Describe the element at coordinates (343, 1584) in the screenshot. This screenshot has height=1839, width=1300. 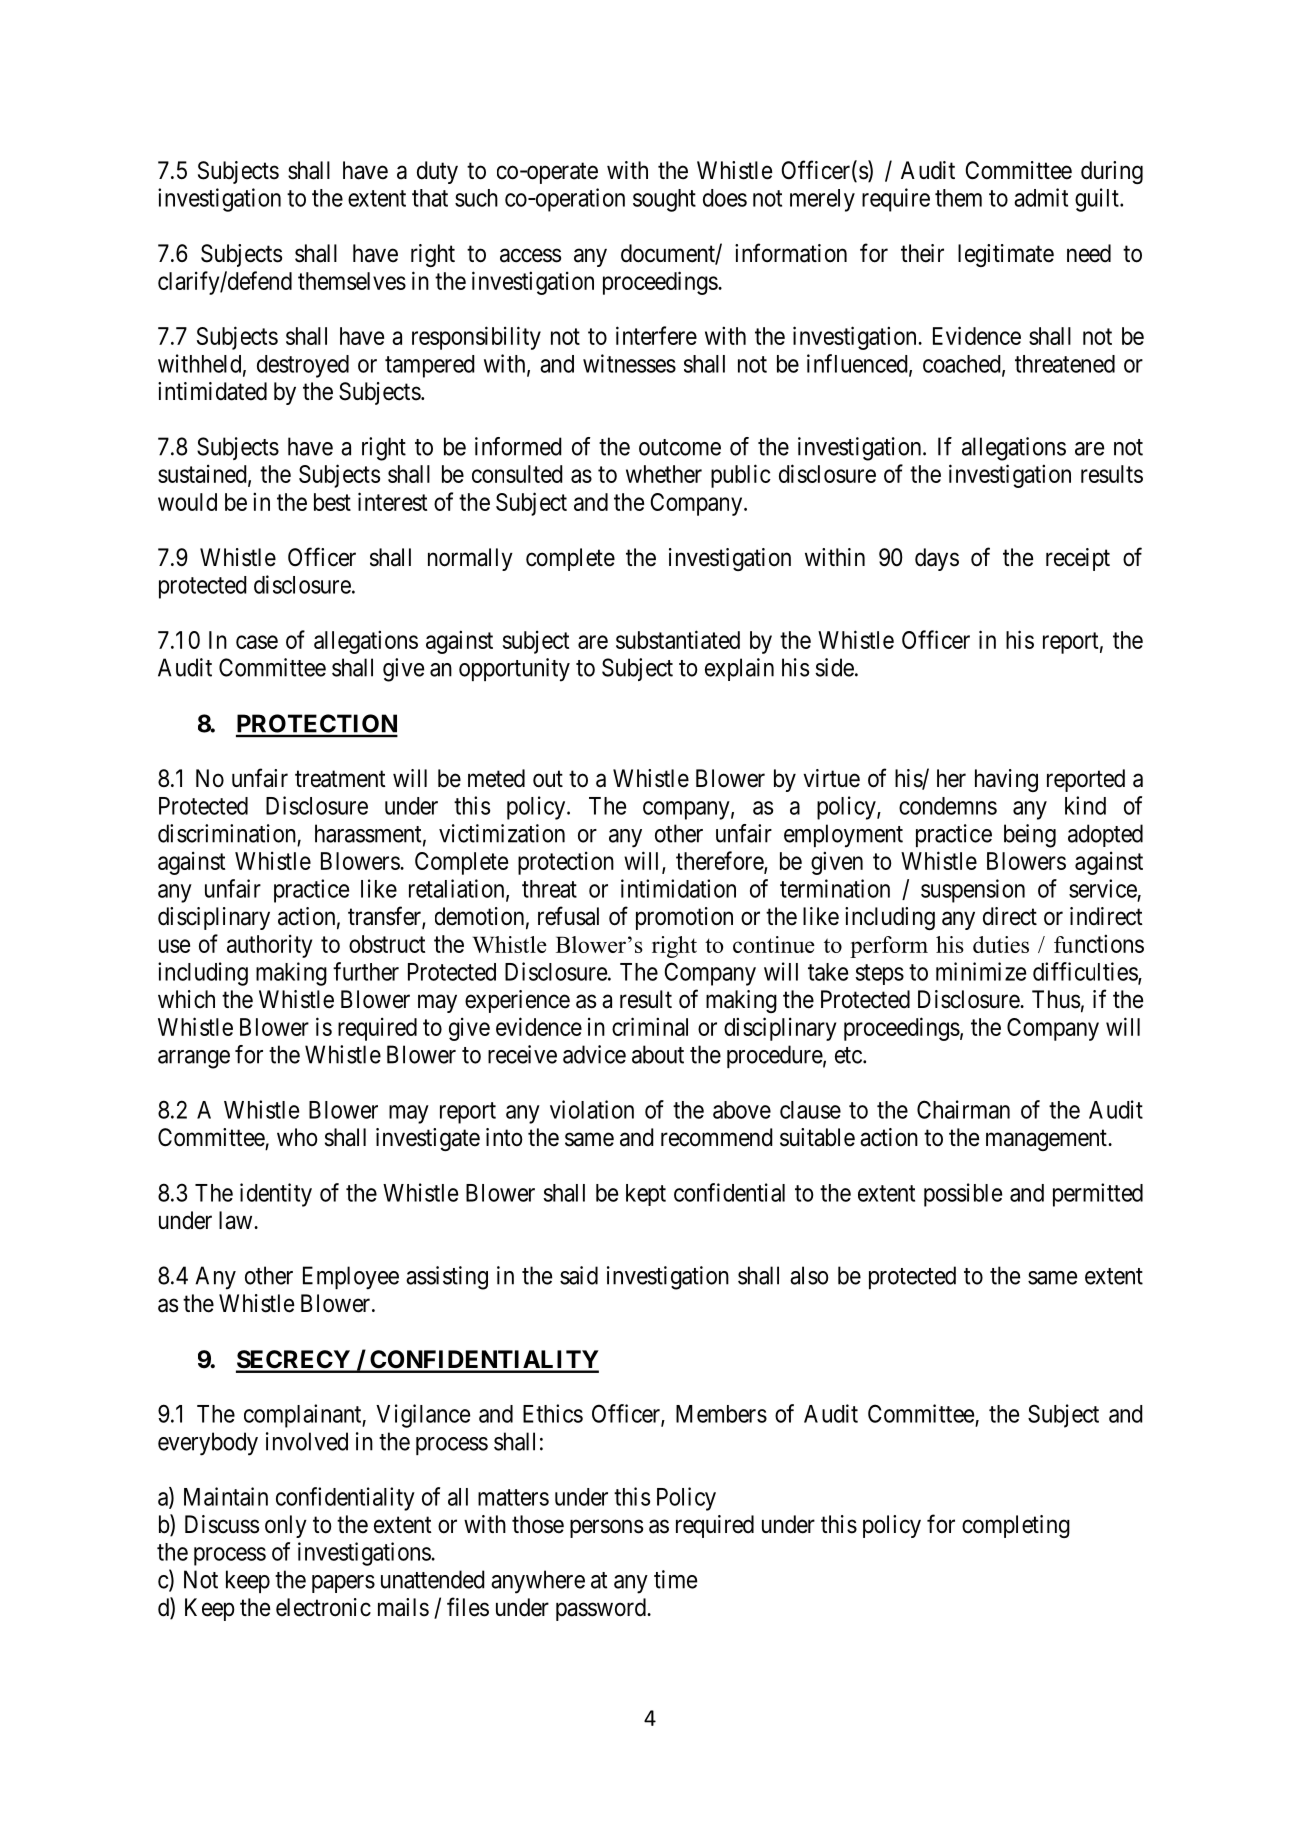
I see `papers` at that location.
